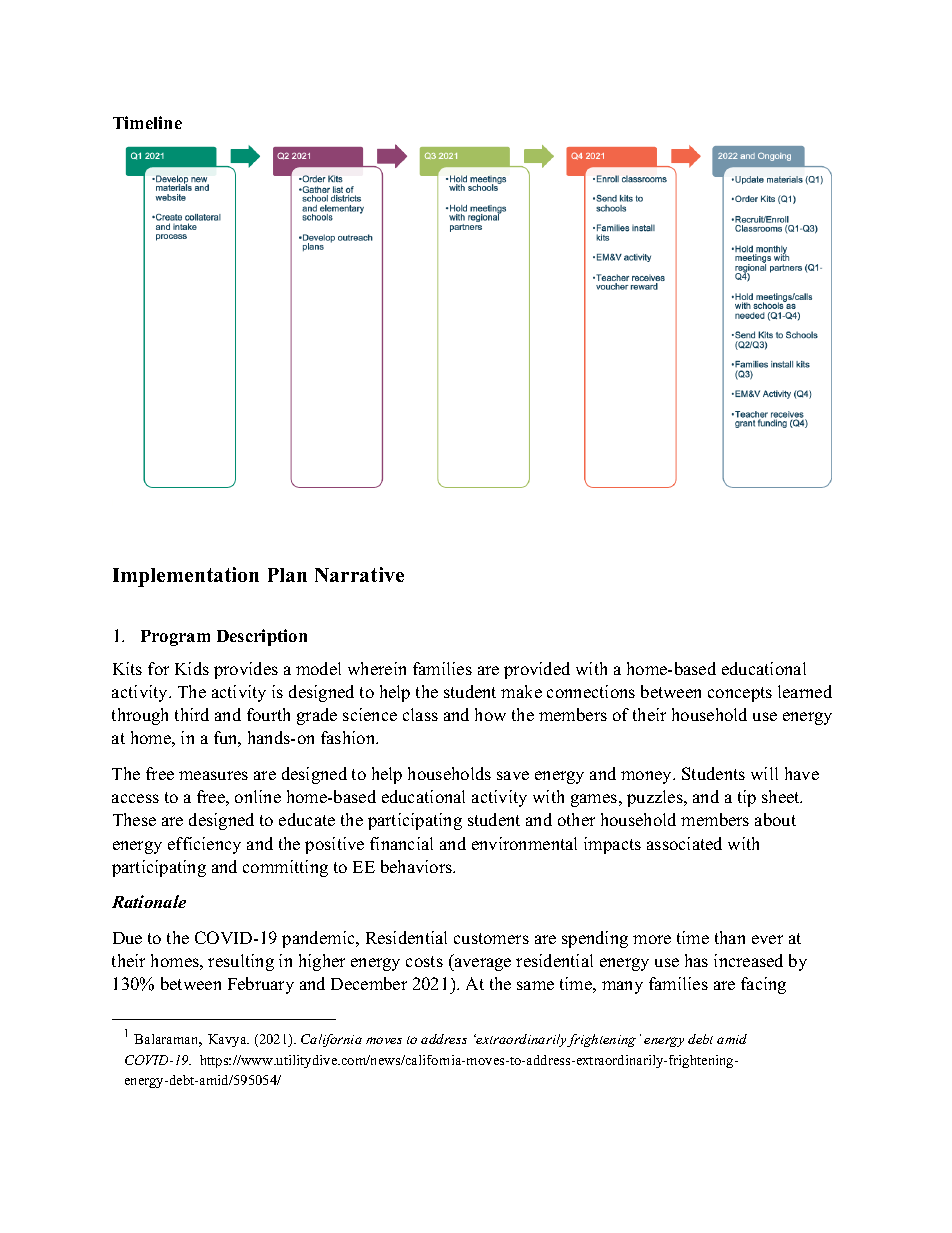 Image resolution: width=952 pixels, height=1233 pixels. Describe the element at coordinates (521, 691) in the document. I see `make` at that location.
